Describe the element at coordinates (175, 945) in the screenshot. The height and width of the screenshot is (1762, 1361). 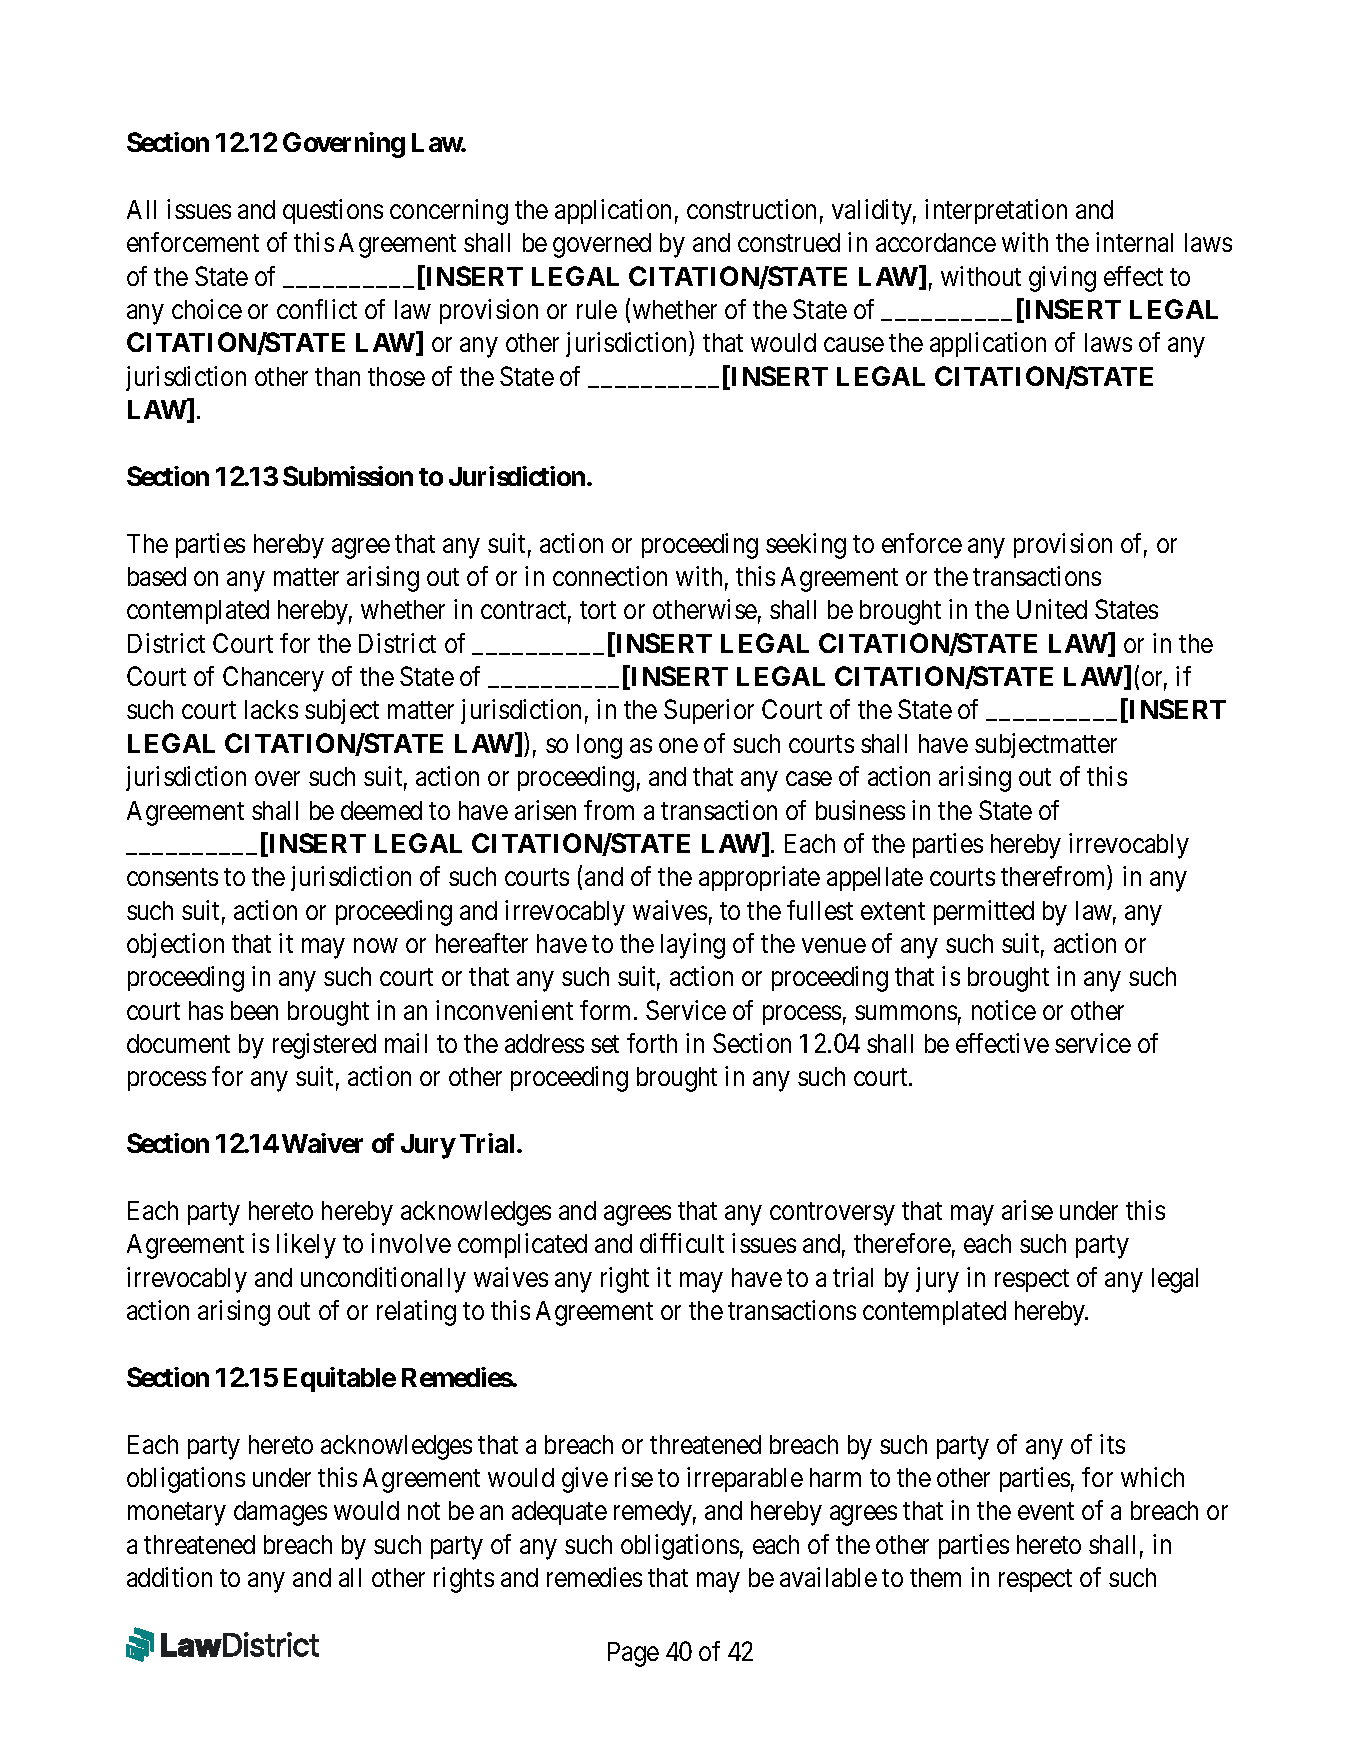
I see `objection` at that location.
